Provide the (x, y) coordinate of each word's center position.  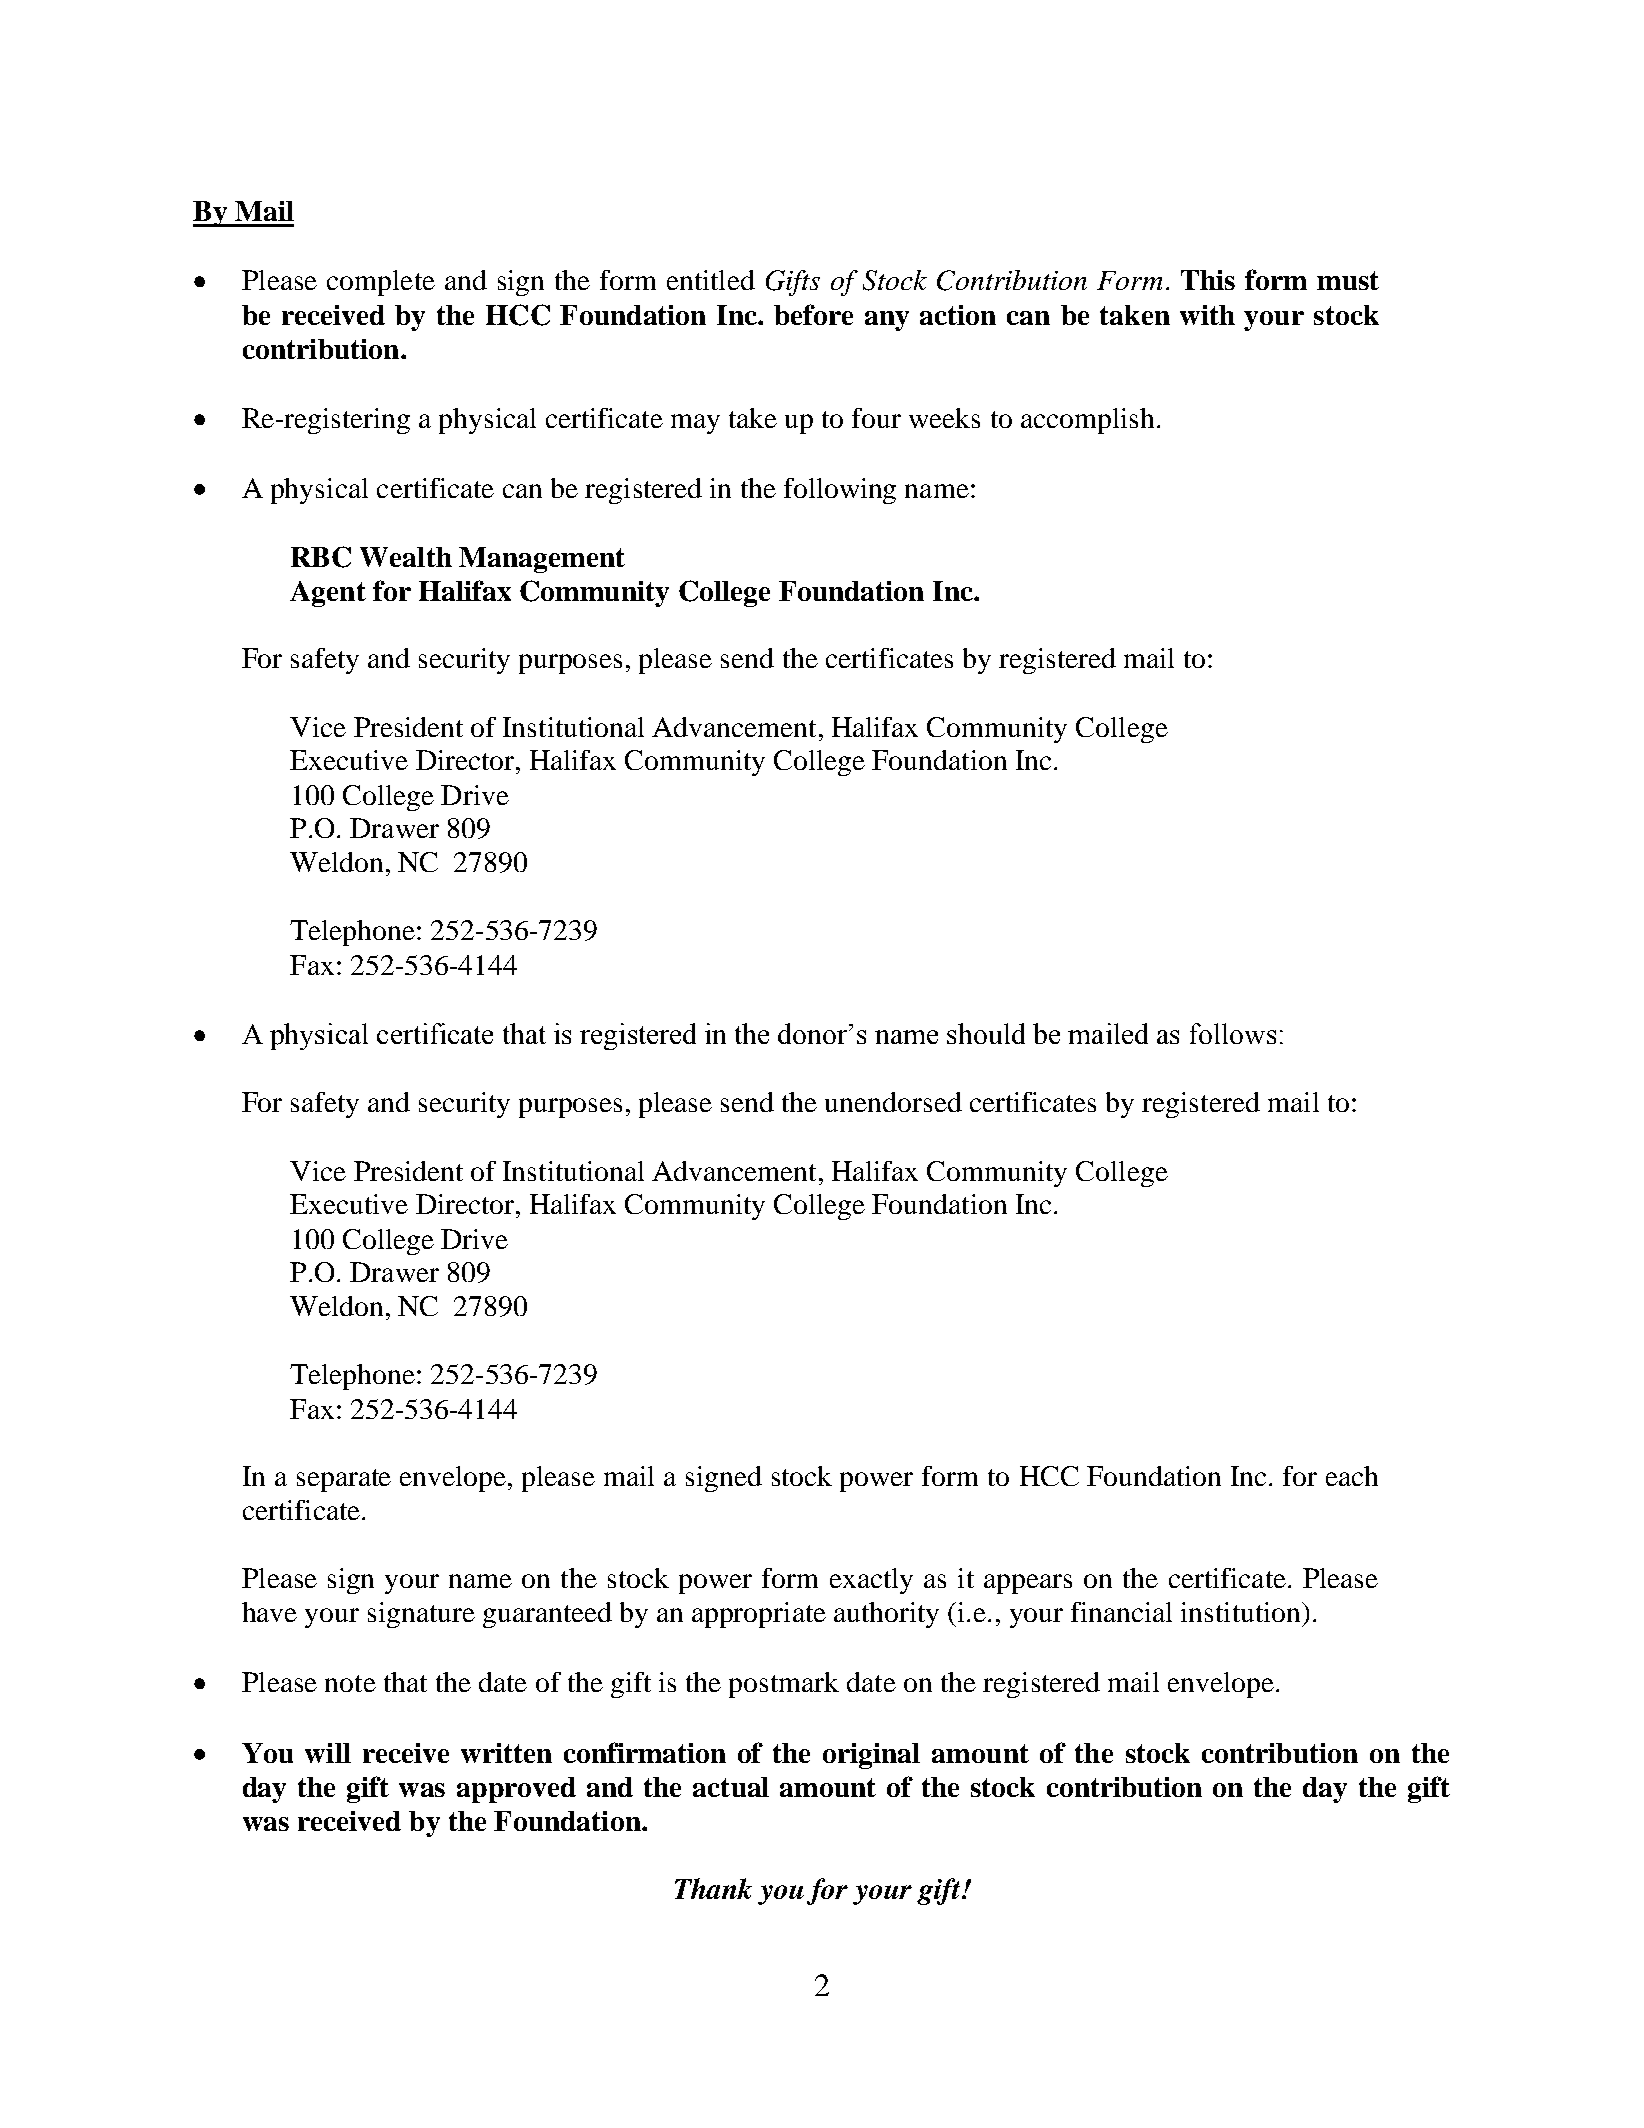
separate (344, 1480)
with (1207, 315)
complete (381, 283)
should (986, 1033)
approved (516, 1790)
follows (1233, 1033)
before (813, 314)
